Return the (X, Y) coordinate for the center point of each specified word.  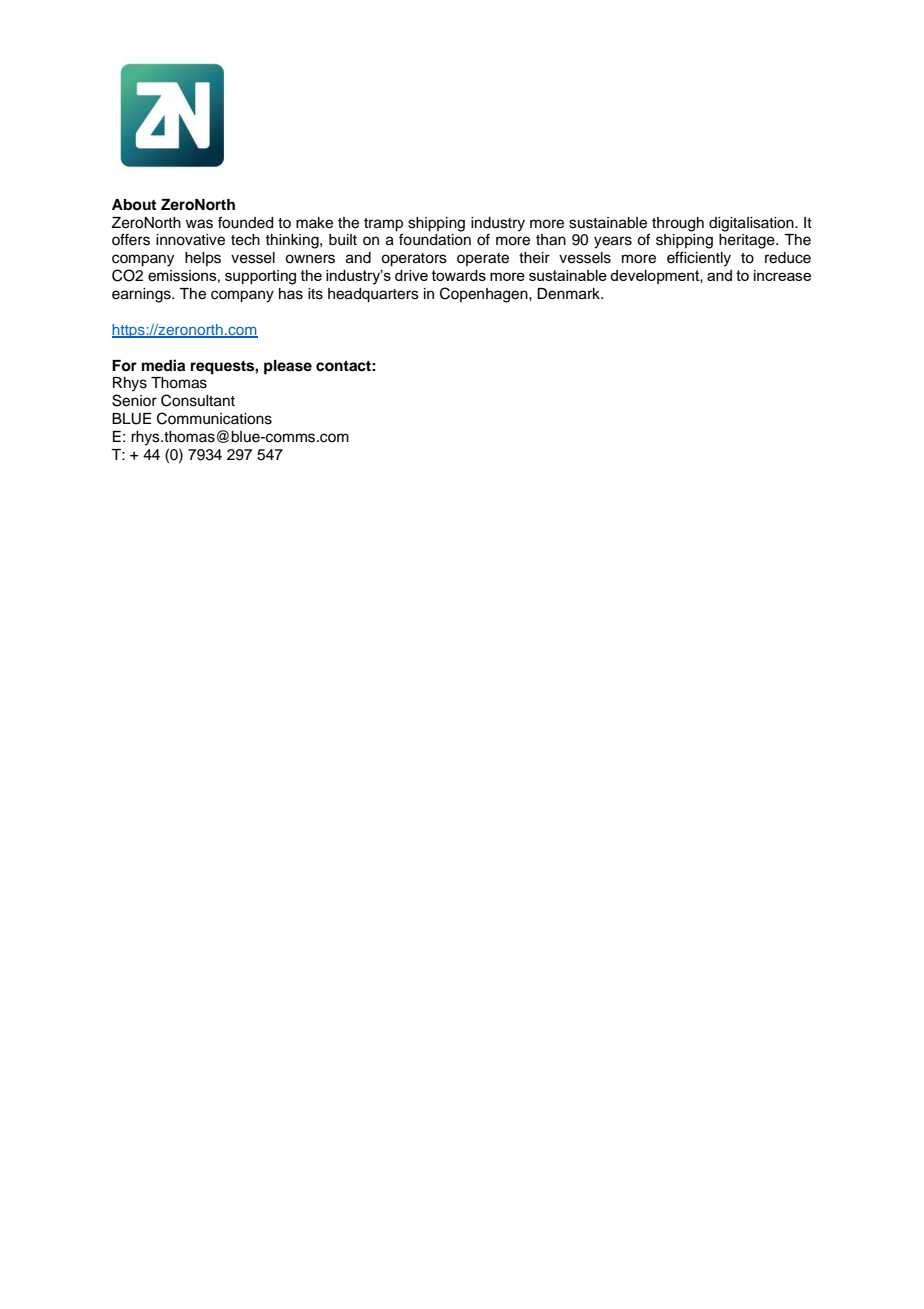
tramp (383, 225)
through (678, 224)
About (134, 204)
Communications (214, 418)
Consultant (198, 400)
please (288, 367)
